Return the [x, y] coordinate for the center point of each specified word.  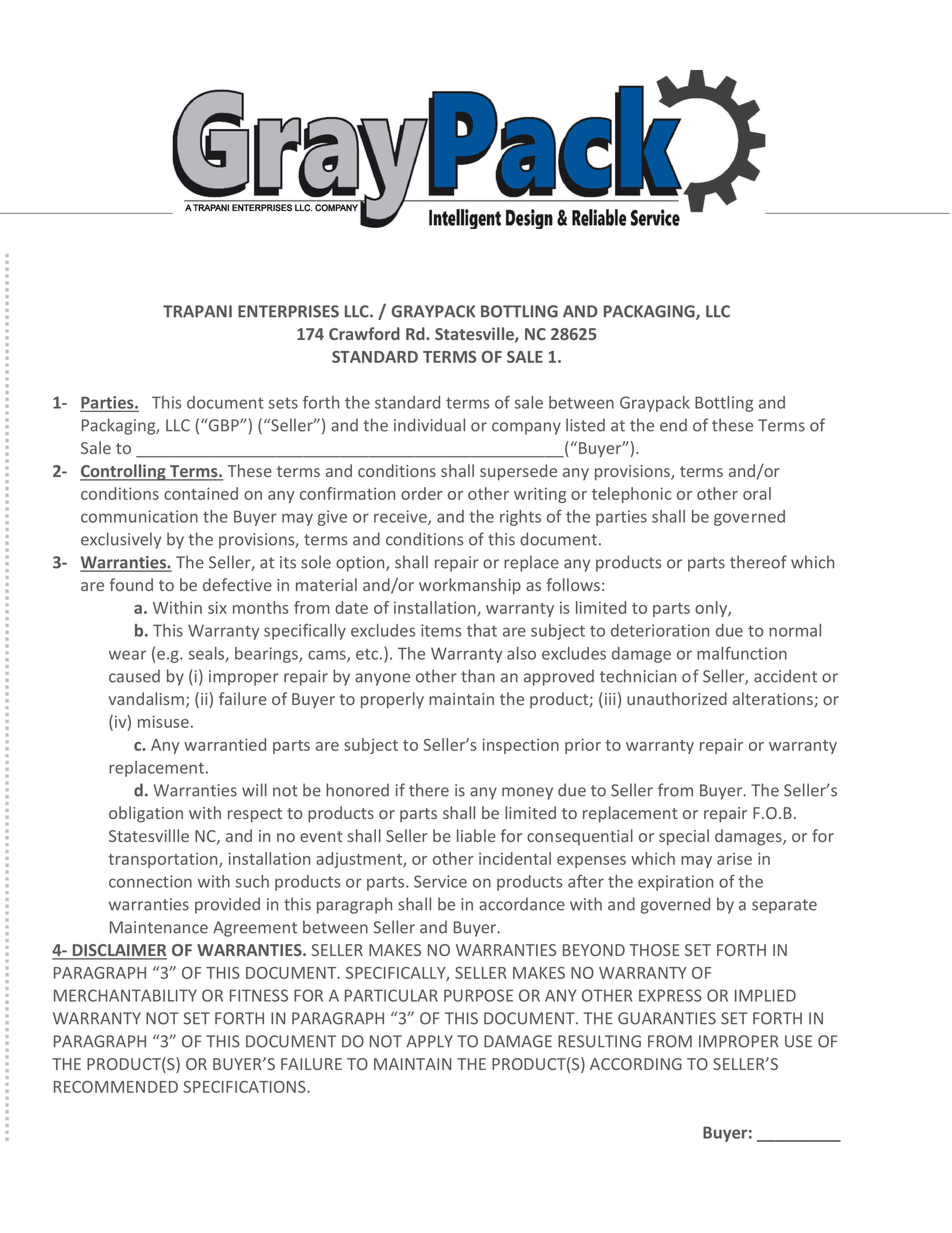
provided [227, 905]
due [729, 630]
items [441, 630]
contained [201, 493]
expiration [675, 883]
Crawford [364, 333]
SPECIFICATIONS [245, 1087]
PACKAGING [650, 312]
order [422, 493]
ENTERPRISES [288, 311]
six [217, 607]
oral [757, 493]
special [684, 837]
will [254, 790]
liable [476, 835]
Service [440, 881]
